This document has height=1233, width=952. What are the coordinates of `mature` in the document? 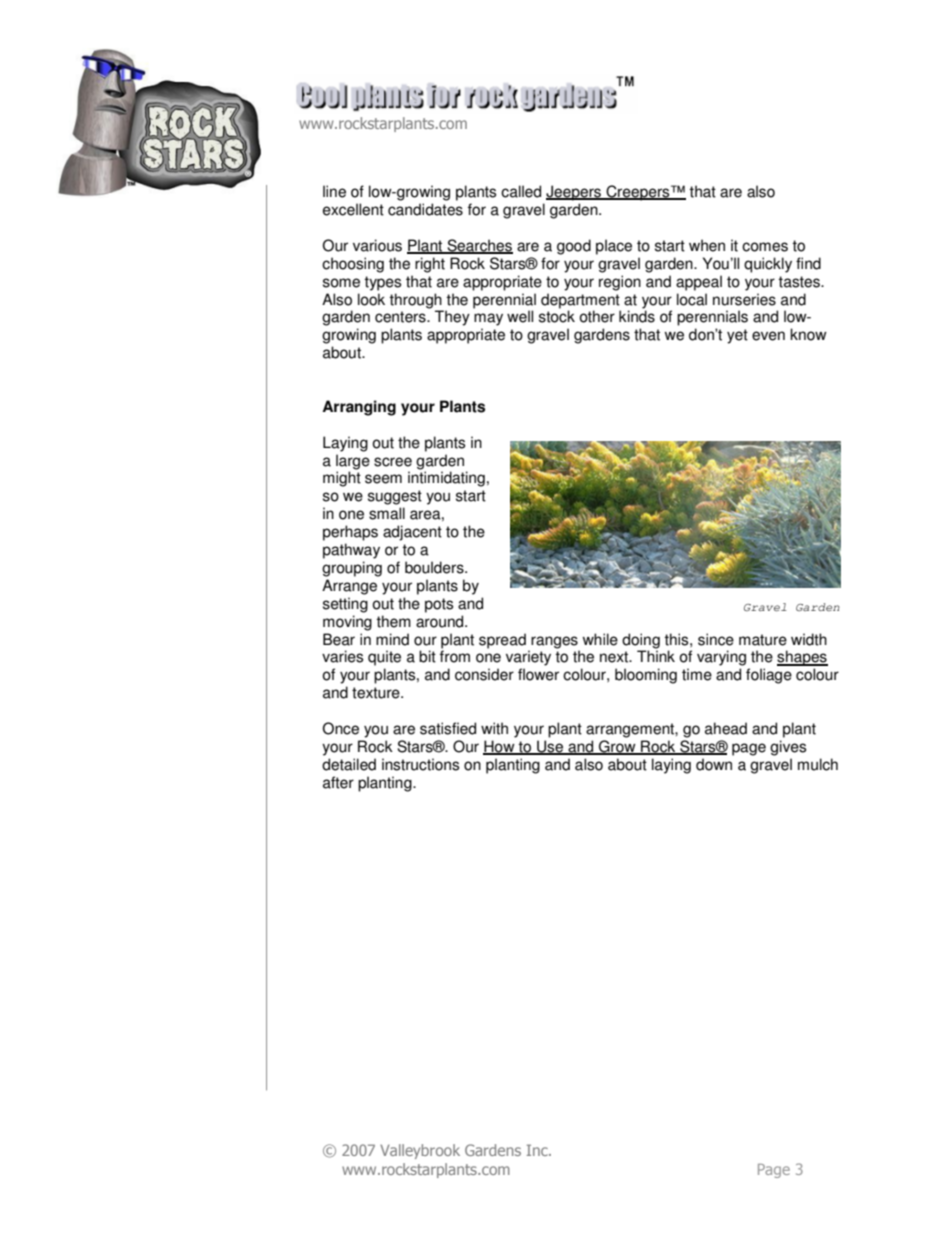 It's located at (763, 640).
